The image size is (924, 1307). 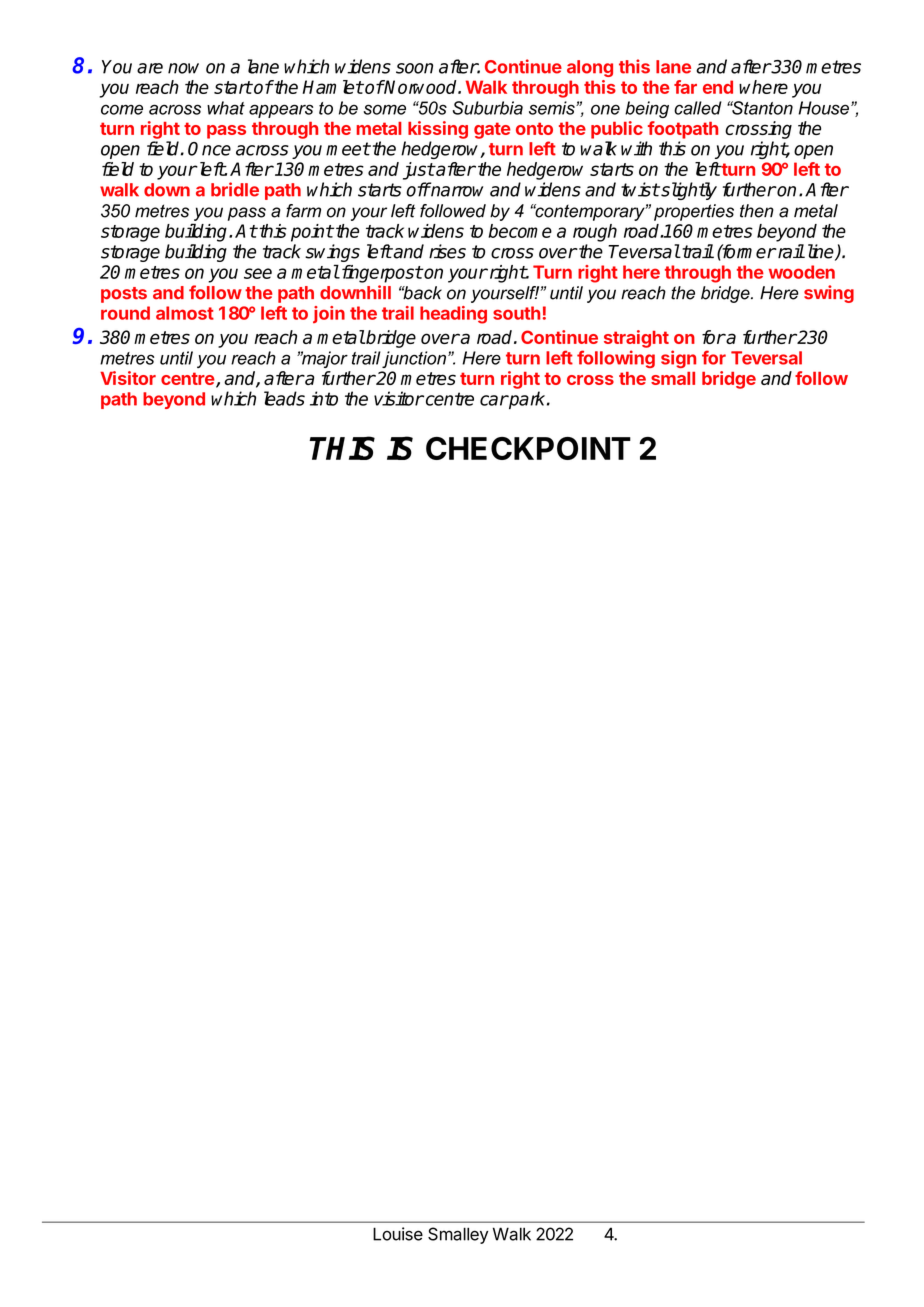 I want to click on Louise, so click(x=398, y=1234).
